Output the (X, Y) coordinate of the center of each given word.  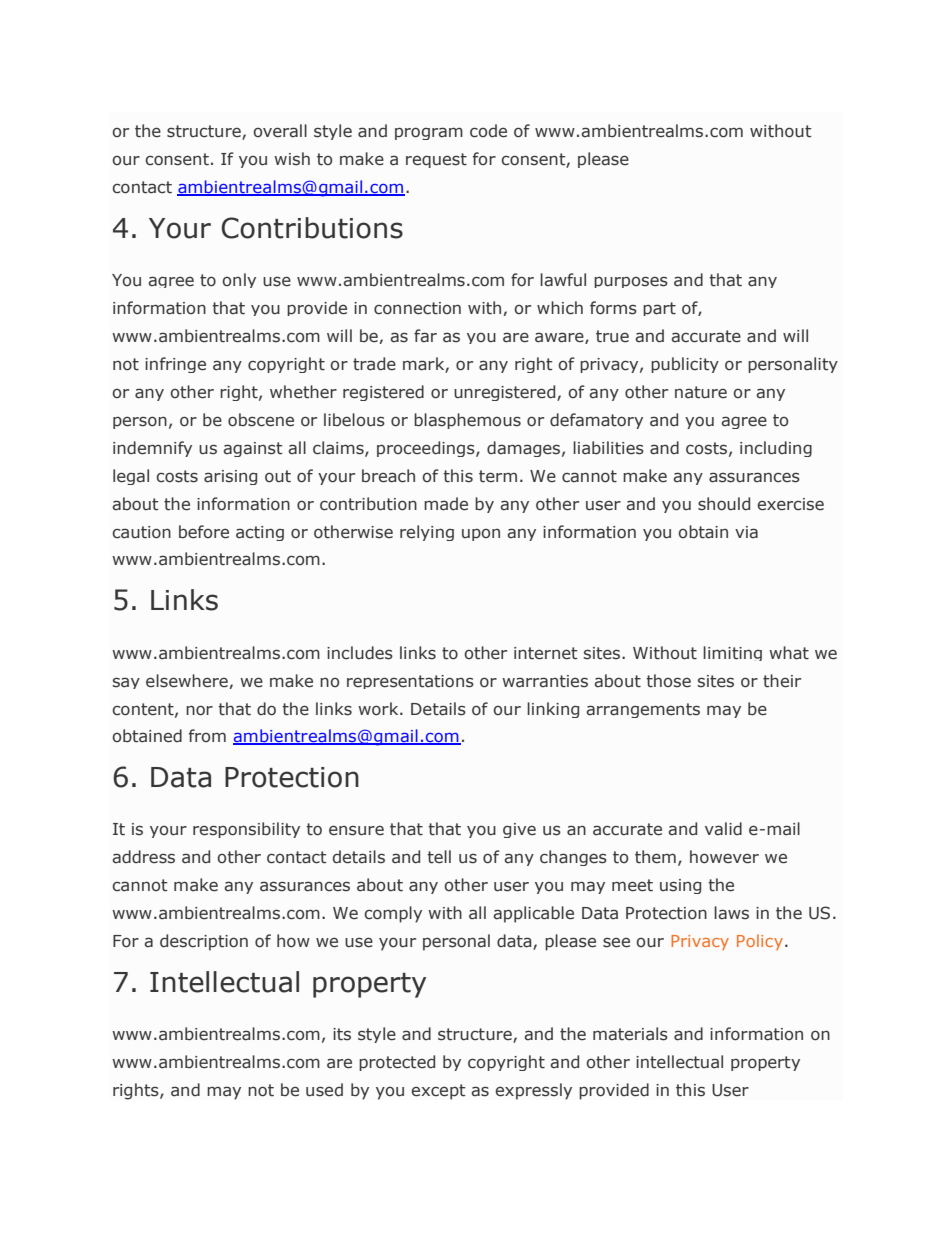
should (724, 504)
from (207, 735)
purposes (631, 282)
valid (723, 829)
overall (280, 131)
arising (230, 477)
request (436, 160)
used (324, 1090)
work (379, 709)
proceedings (427, 449)
